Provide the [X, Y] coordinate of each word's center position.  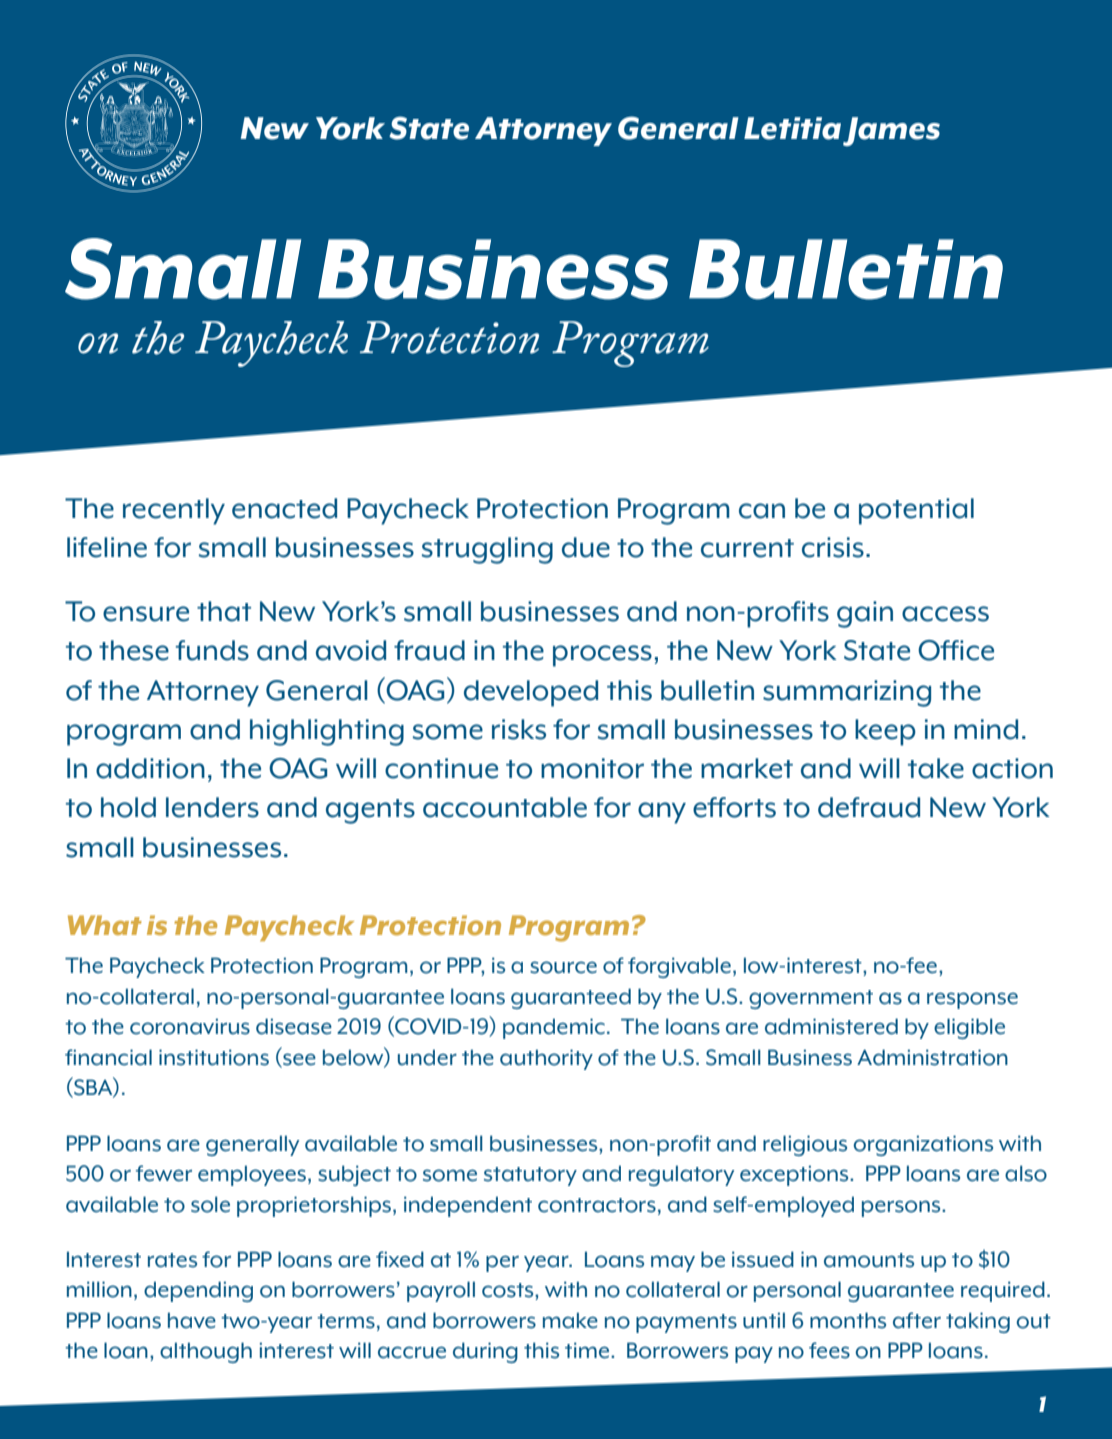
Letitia [792, 128]
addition [150, 768]
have [192, 1320]
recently [174, 511]
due [586, 547]
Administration [932, 1057]
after [917, 1320]
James [891, 131]
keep [885, 732]
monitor [592, 768]
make [570, 1320]
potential [916, 511]
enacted [284, 508]
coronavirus [190, 1026]
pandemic [554, 1028]
